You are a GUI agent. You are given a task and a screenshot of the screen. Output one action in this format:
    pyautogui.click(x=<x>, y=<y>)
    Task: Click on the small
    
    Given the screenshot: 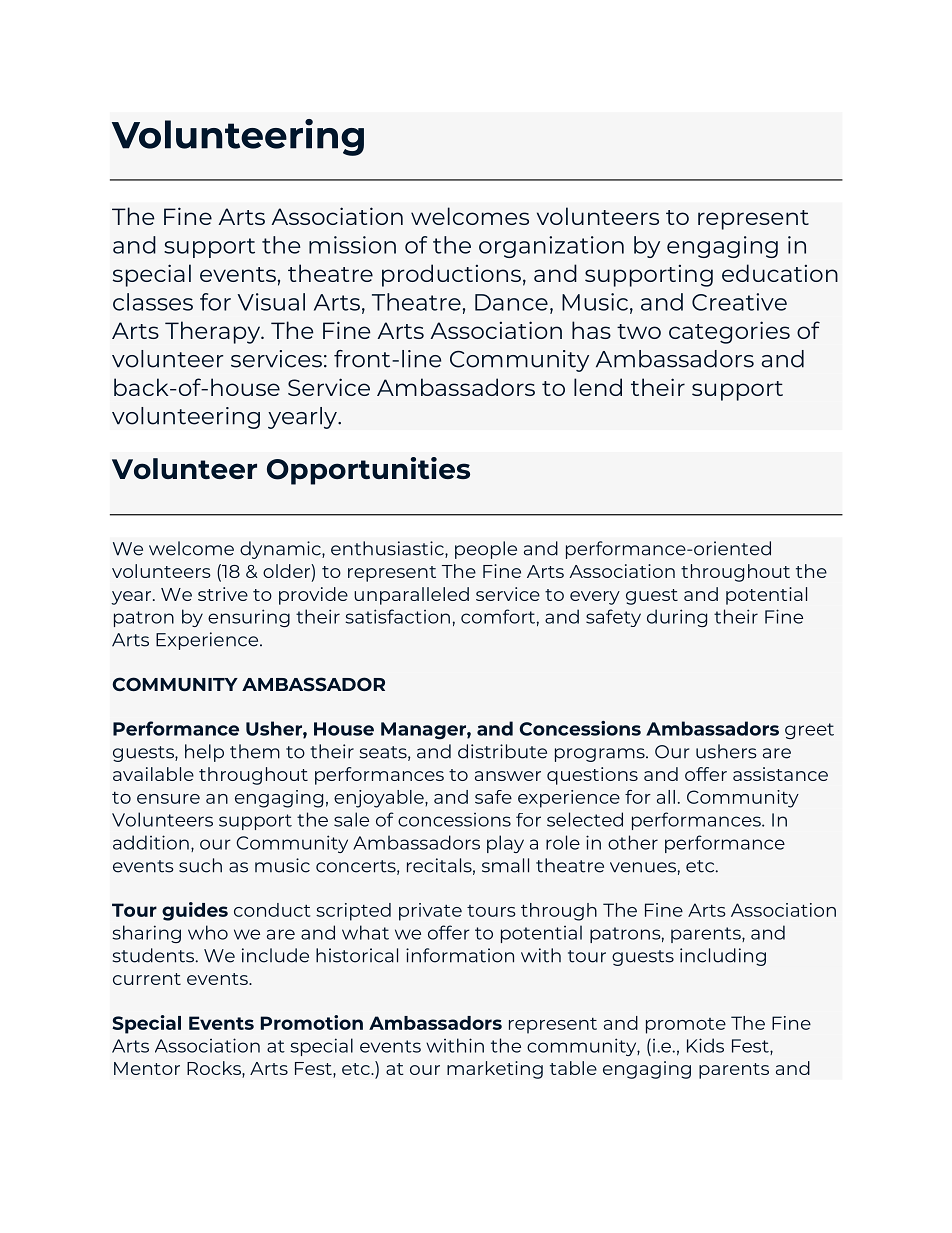 What is the action you would take?
    pyautogui.click(x=505, y=865)
